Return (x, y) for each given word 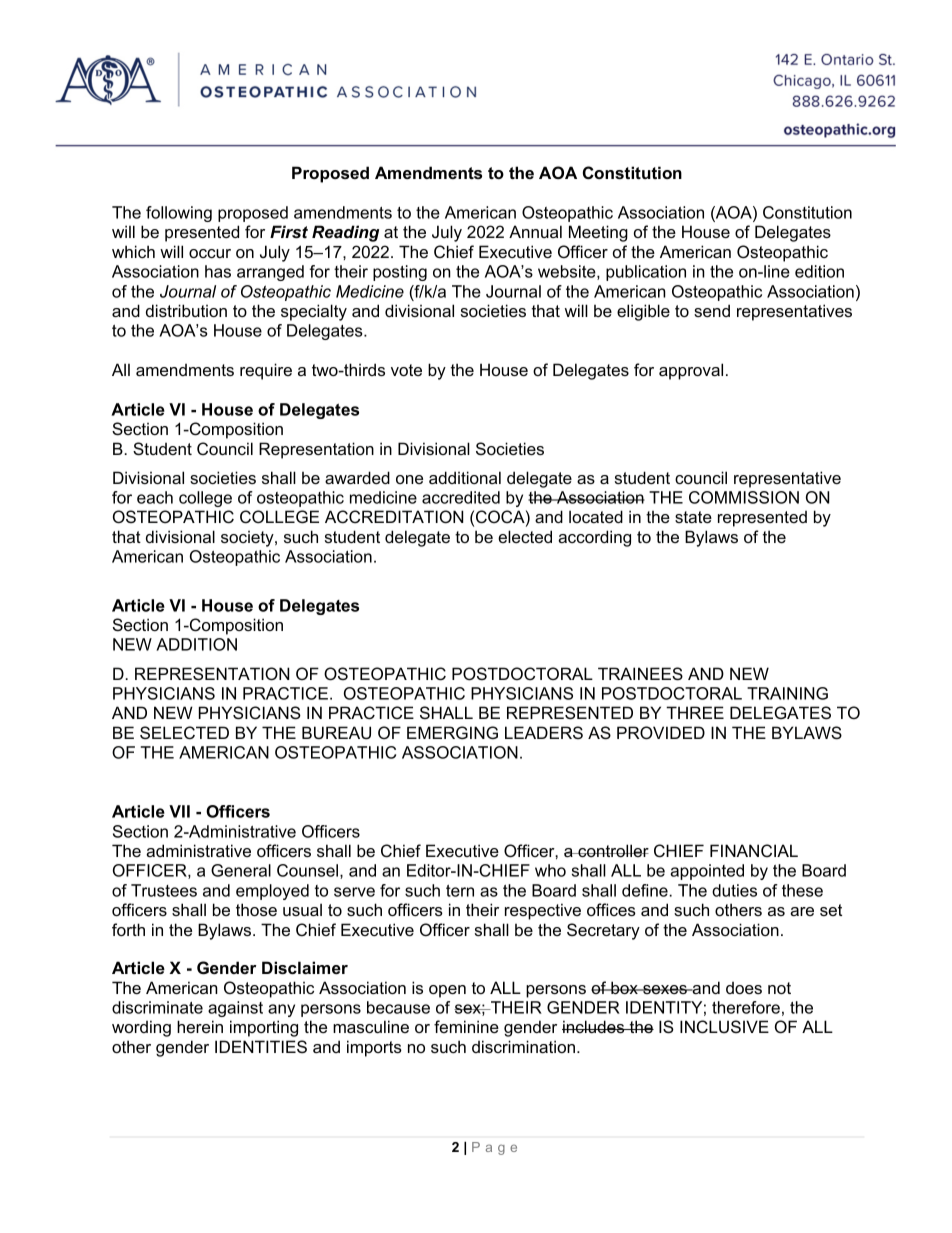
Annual (535, 231)
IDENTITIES (261, 1046)
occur (210, 253)
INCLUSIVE (724, 1027)
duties (734, 890)
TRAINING (787, 693)
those (256, 909)
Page (494, 1148)
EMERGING (452, 733)
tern (460, 891)
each (155, 497)
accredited (461, 497)
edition (819, 271)
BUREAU (336, 733)
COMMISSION (744, 497)
